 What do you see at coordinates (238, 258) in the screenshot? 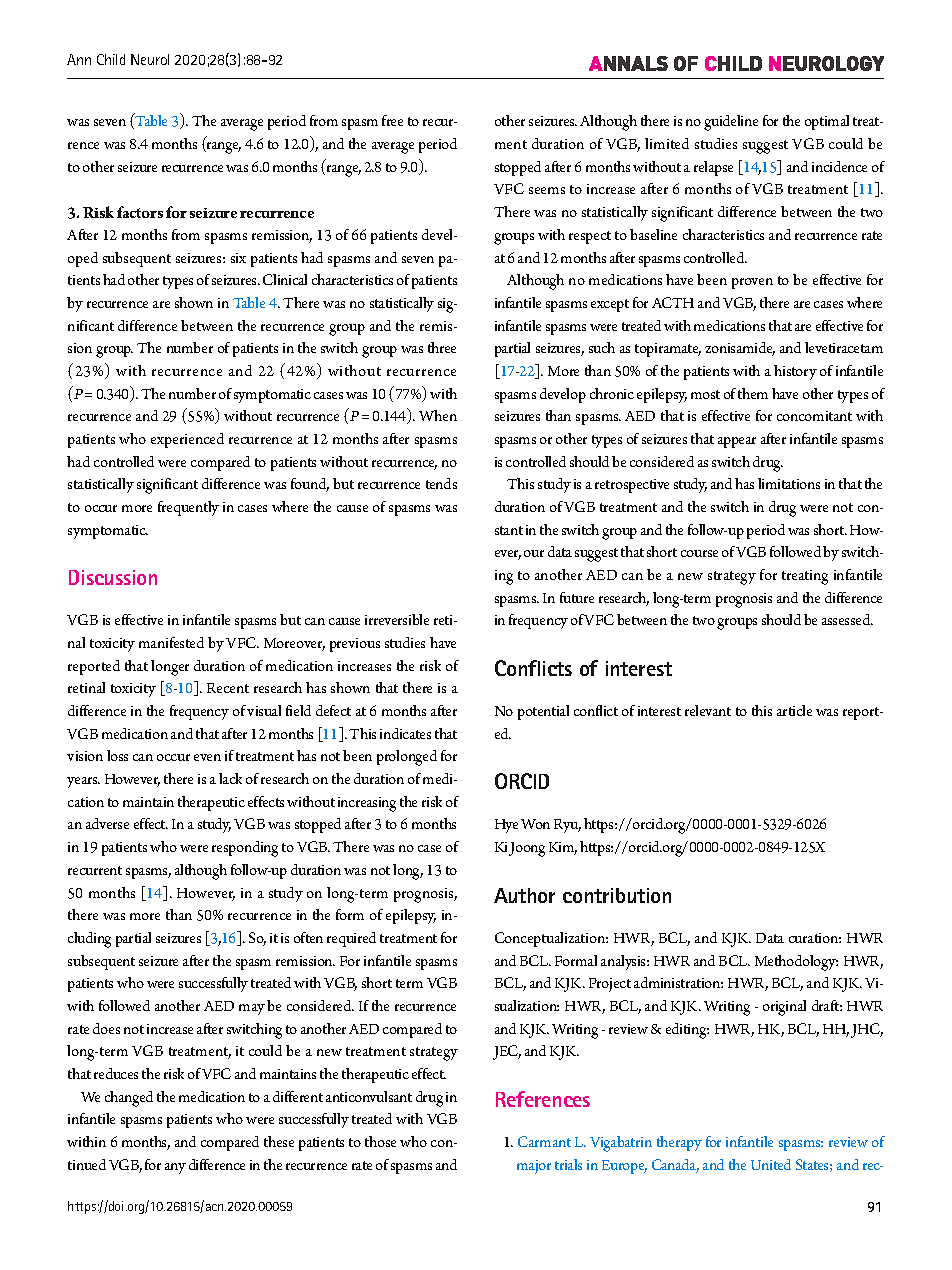
I see `six` at bounding box center [238, 258].
